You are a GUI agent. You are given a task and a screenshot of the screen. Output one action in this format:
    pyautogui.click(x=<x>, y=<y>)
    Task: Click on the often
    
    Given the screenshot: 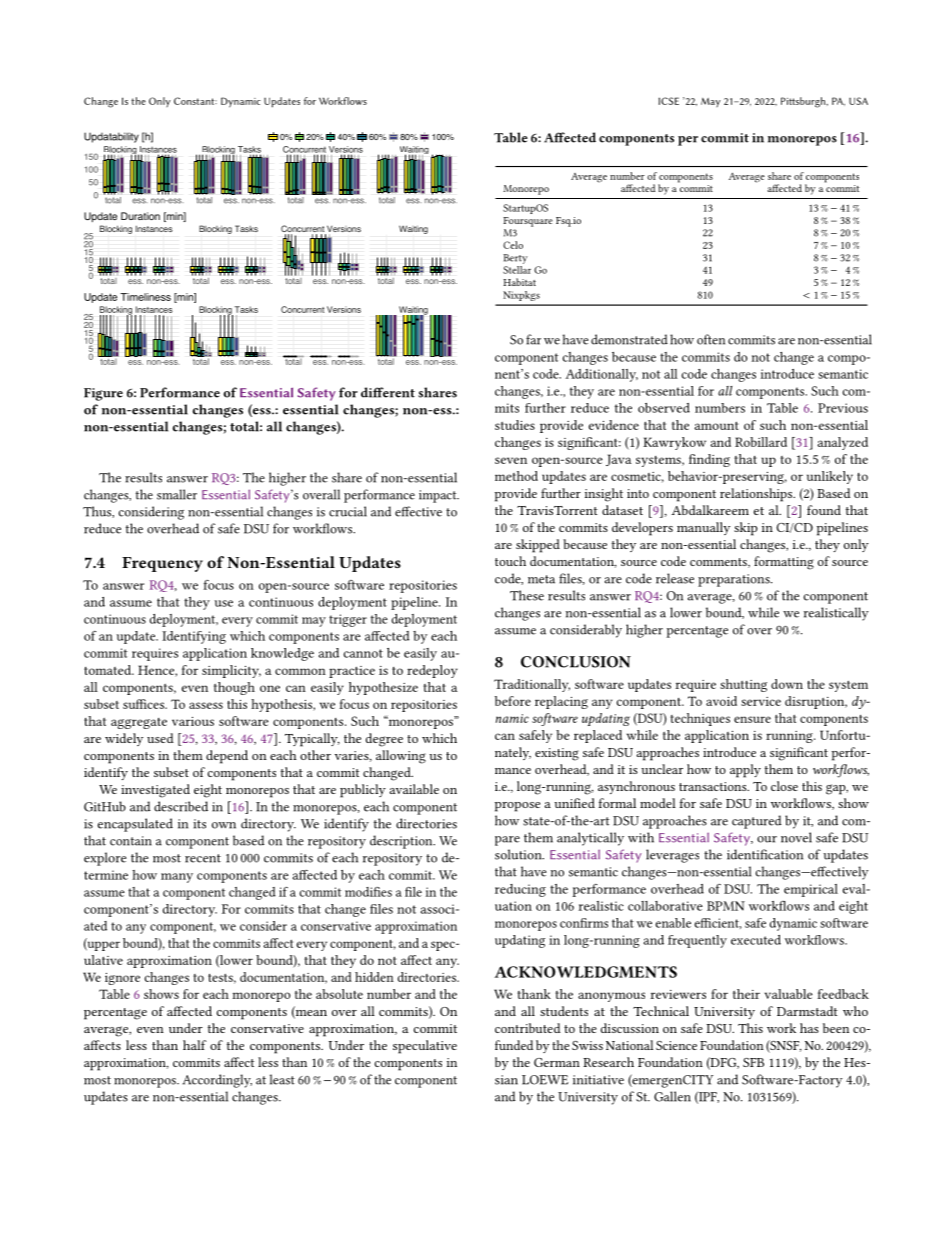 What is the action you would take?
    pyautogui.click(x=711, y=339)
